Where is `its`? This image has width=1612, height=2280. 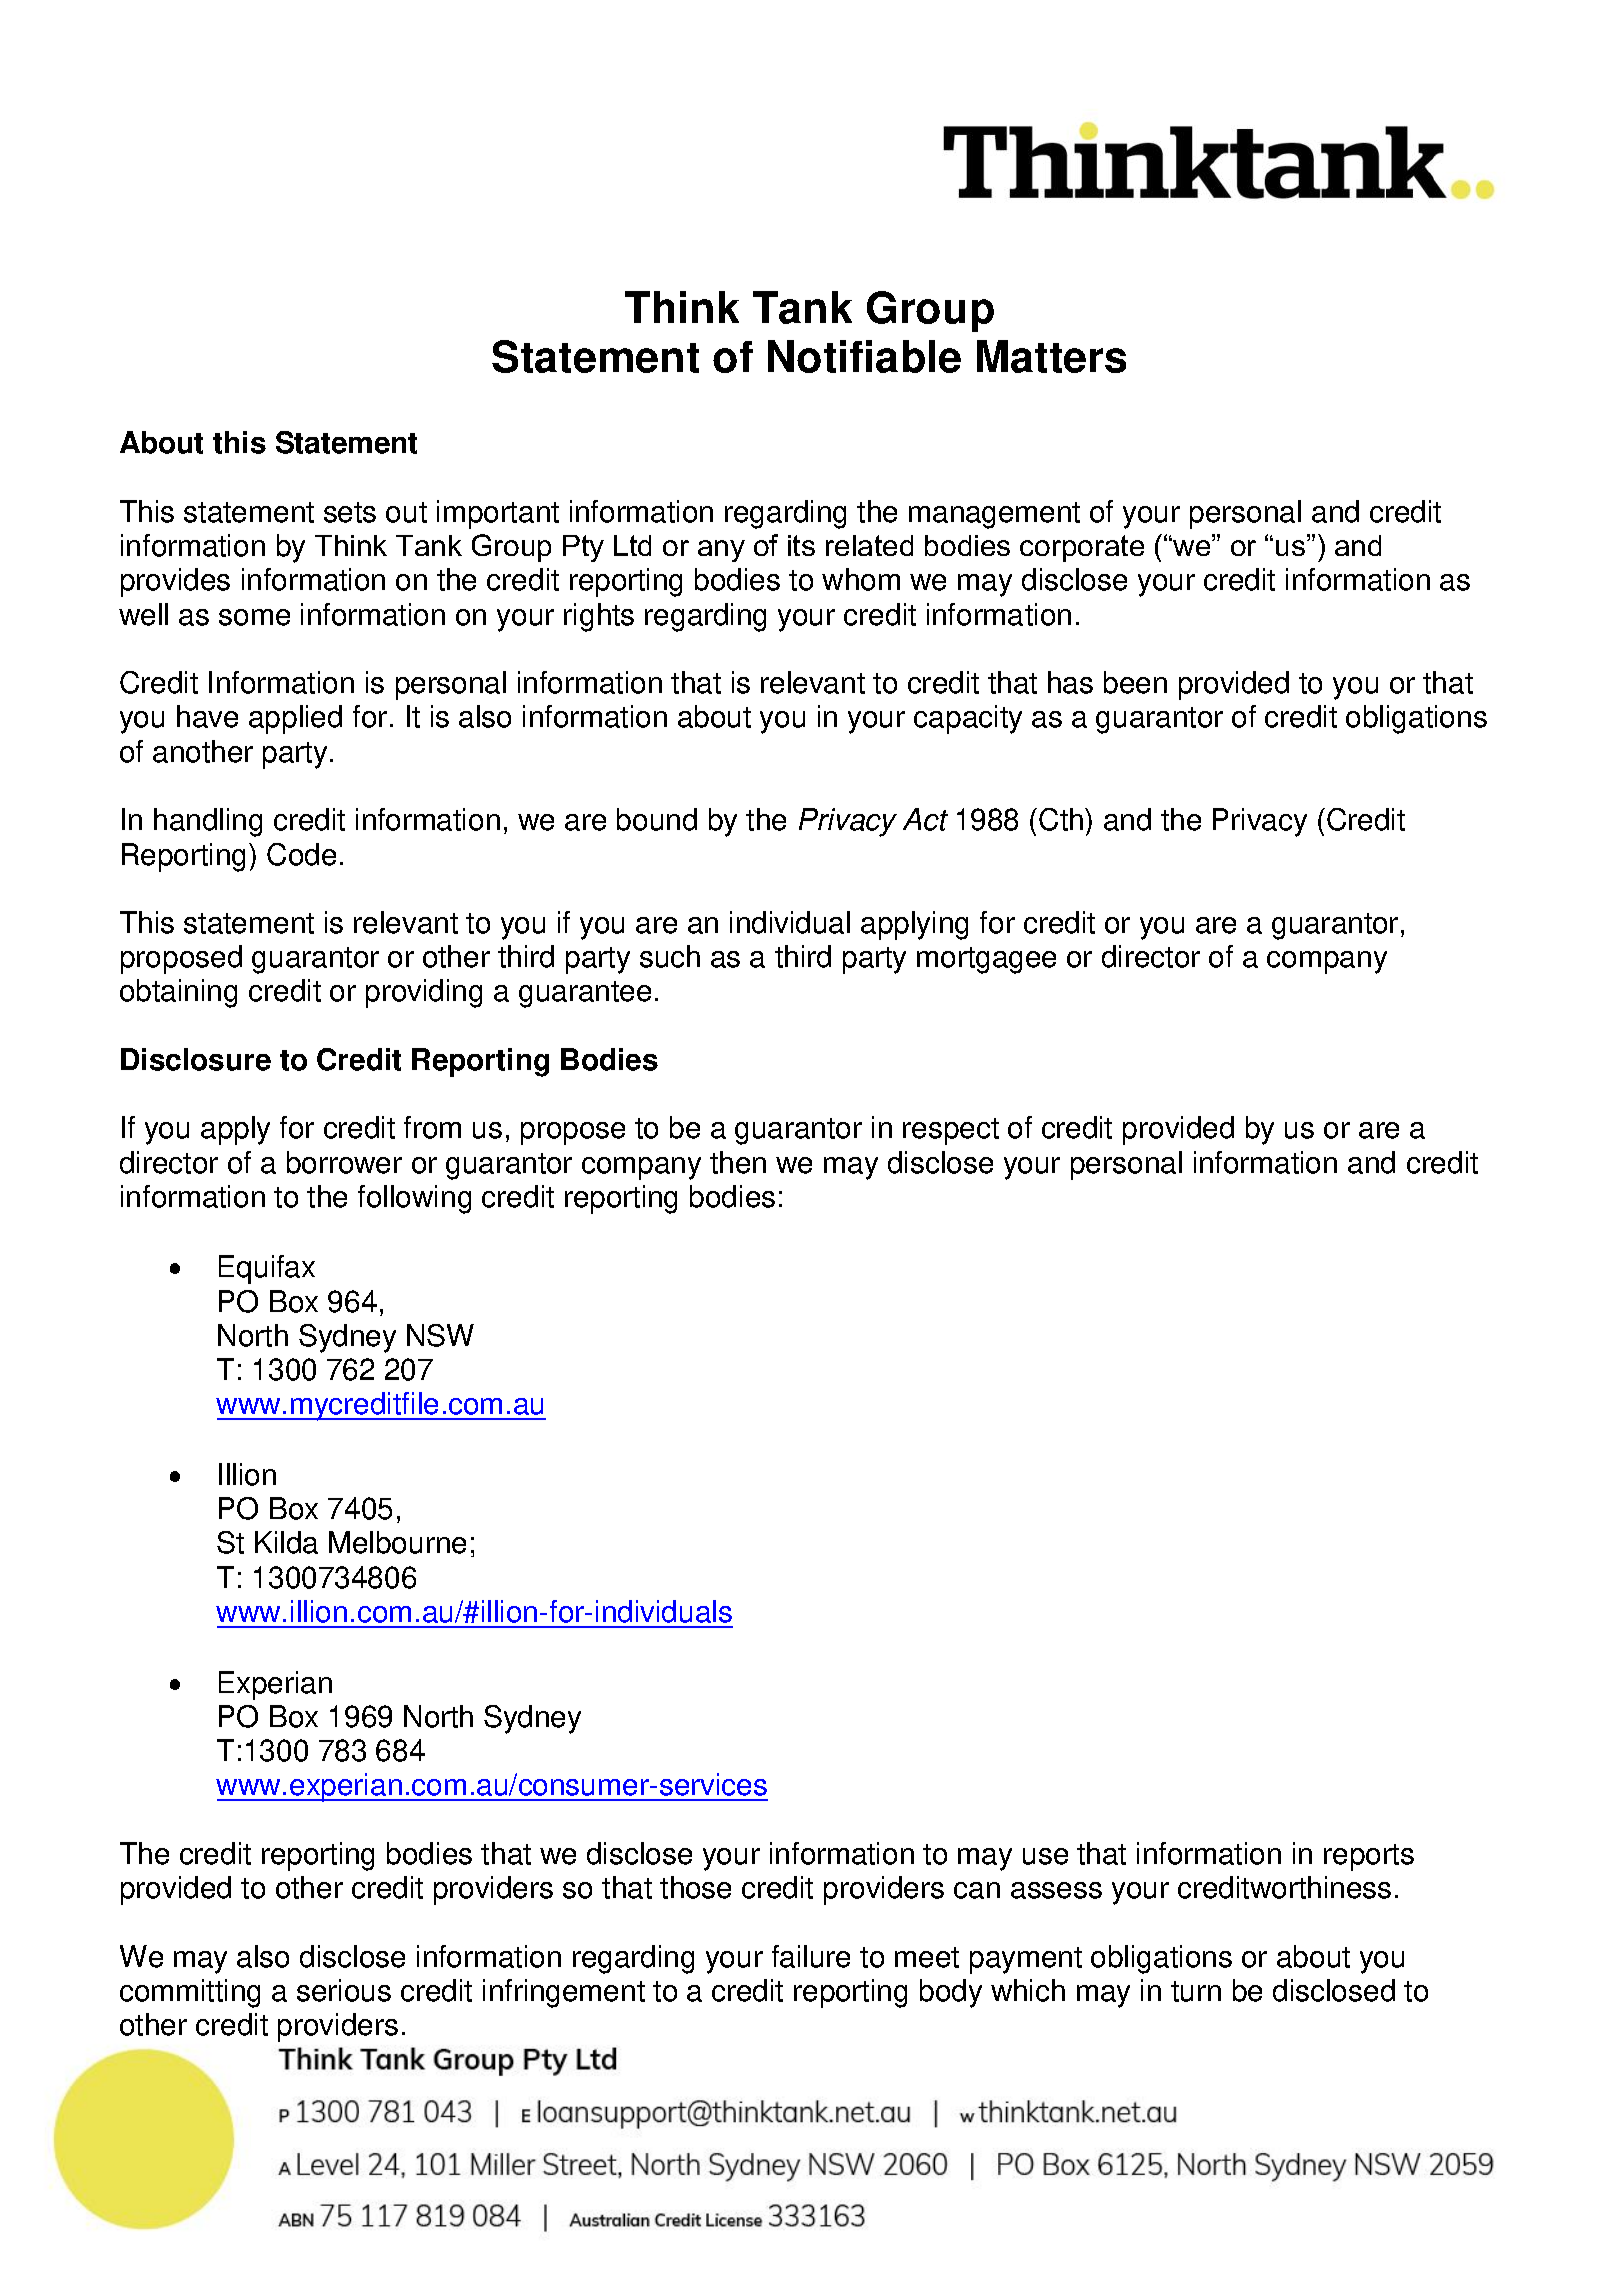 its is located at coordinates (801, 545).
